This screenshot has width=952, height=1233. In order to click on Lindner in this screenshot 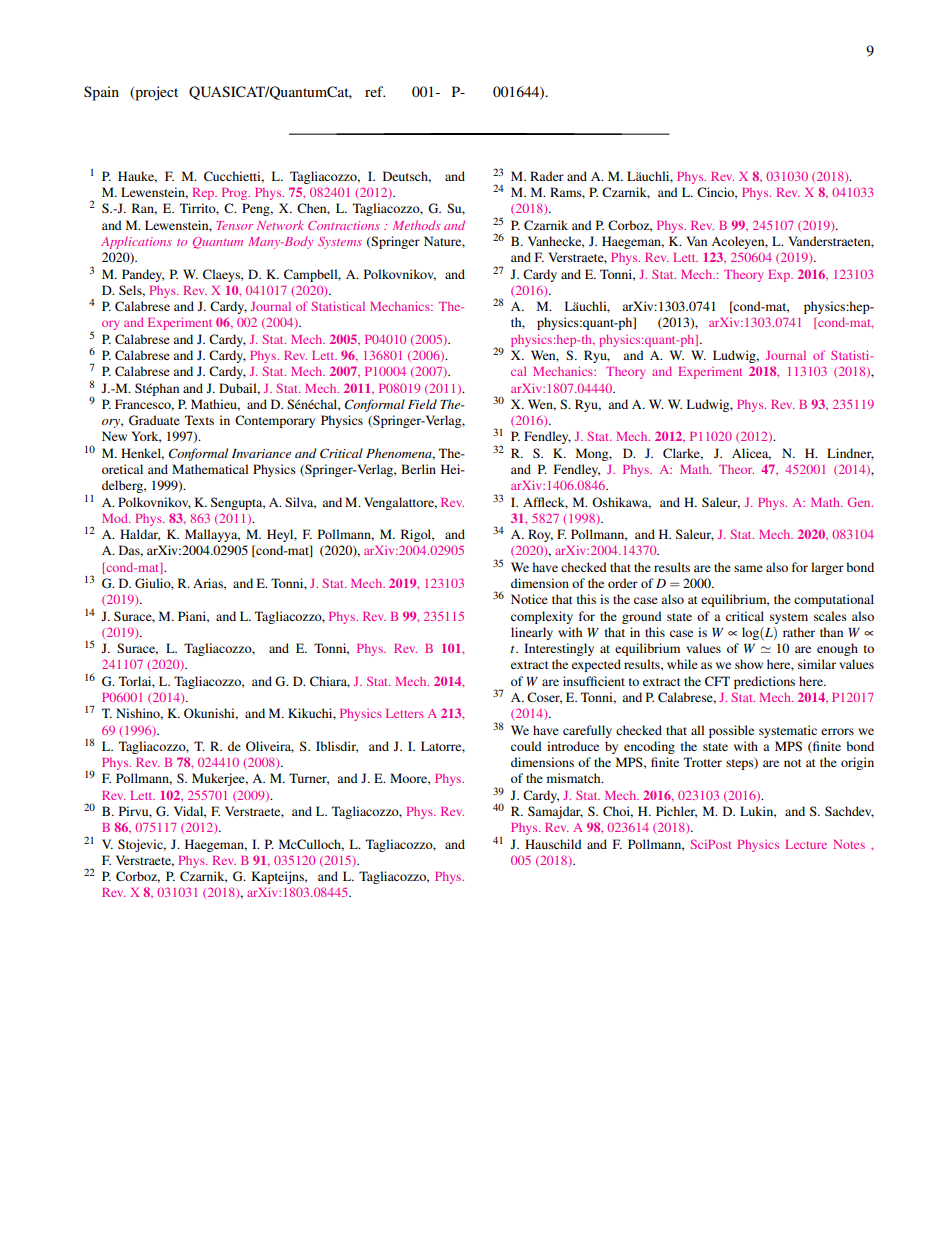, I will do `click(850, 454)`.
